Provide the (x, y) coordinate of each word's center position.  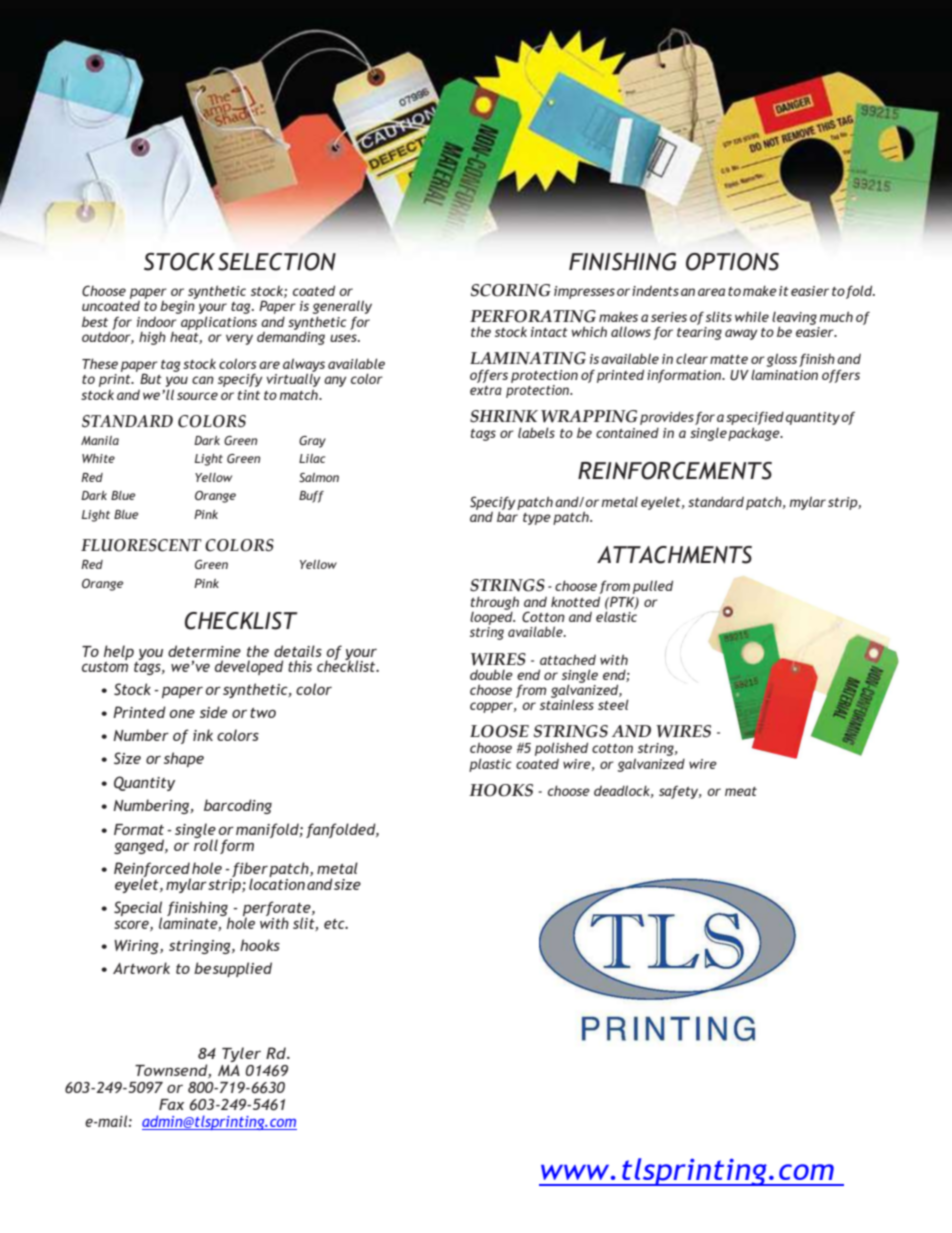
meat (741, 791)
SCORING (511, 290)
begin (178, 306)
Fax (171, 1104)
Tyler (241, 1054)
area (711, 292)
